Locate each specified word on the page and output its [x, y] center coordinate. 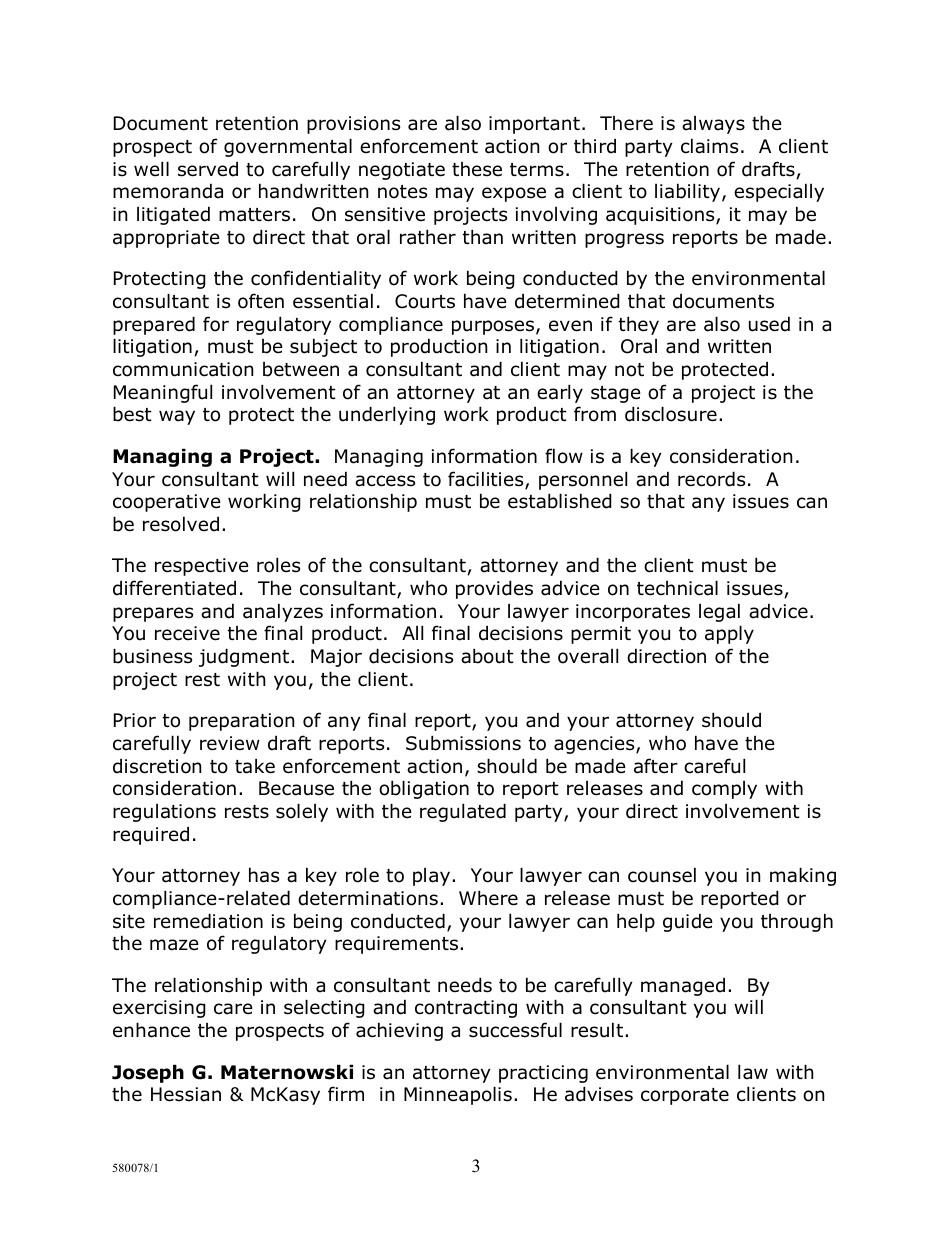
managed [683, 986]
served [208, 169]
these [477, 169]
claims [709, 146]
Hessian [186, 1094]
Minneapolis [458, 1095]
